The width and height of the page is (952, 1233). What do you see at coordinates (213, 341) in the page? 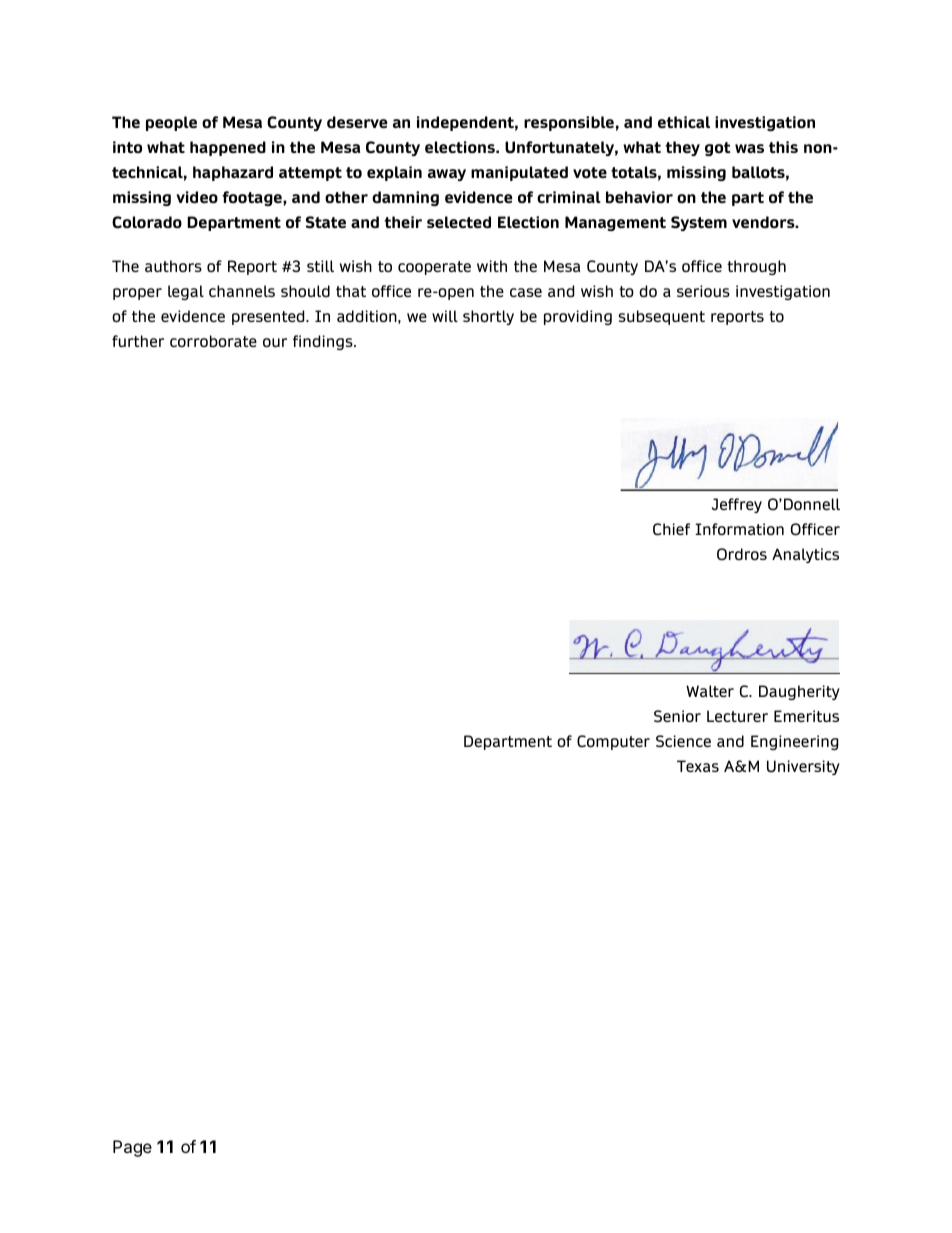
I see `corroborate` at bounding box center [213, 341].
